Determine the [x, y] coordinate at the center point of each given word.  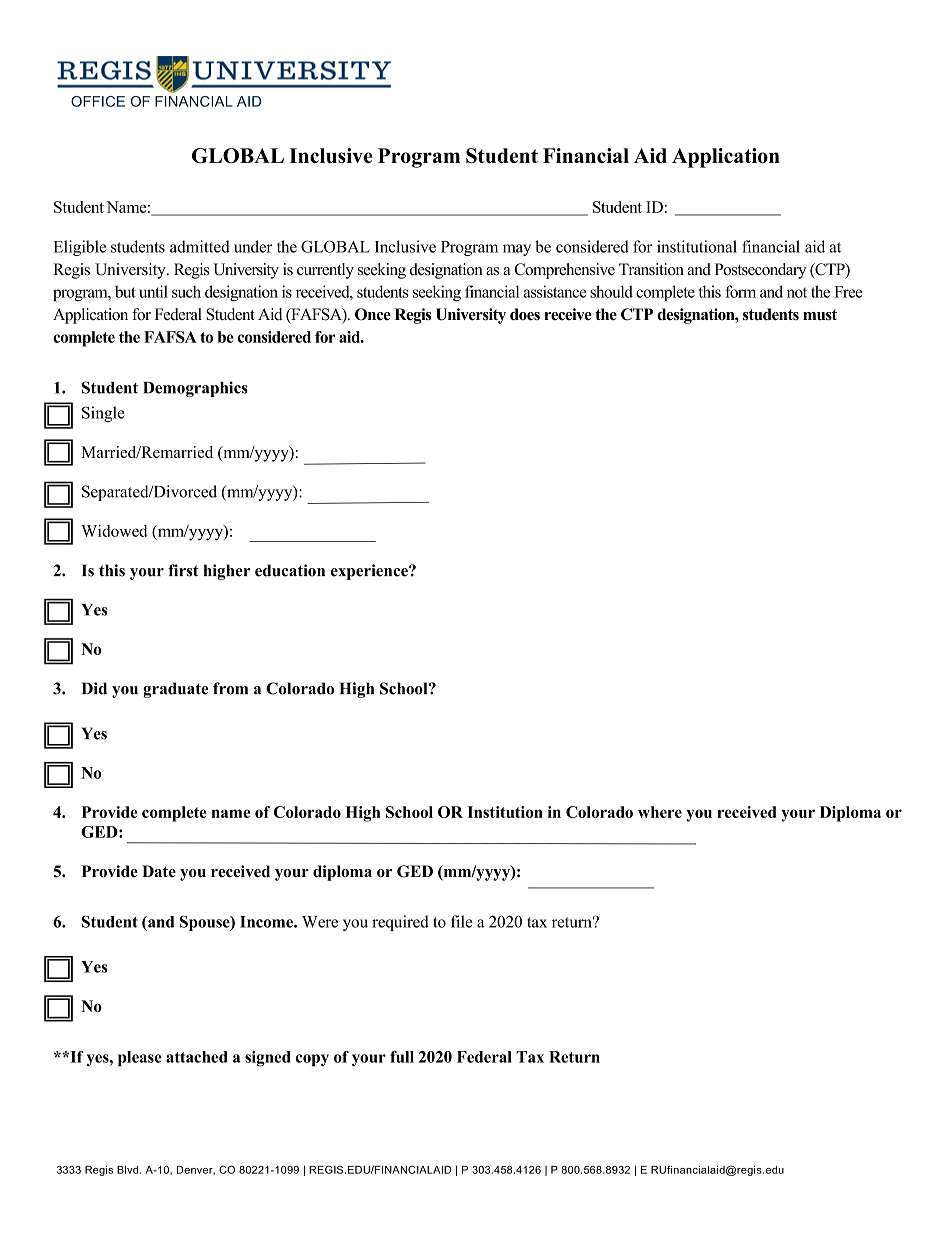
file [461, 921]
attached [197, 1057]
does [525, 314]
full [402, 1057]
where [660, 812]
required [400, 923]
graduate [175, 690]
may [517, 250]
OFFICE [98, 101]
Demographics [195, 389]
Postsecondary [760, 271]
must [820, 314]
